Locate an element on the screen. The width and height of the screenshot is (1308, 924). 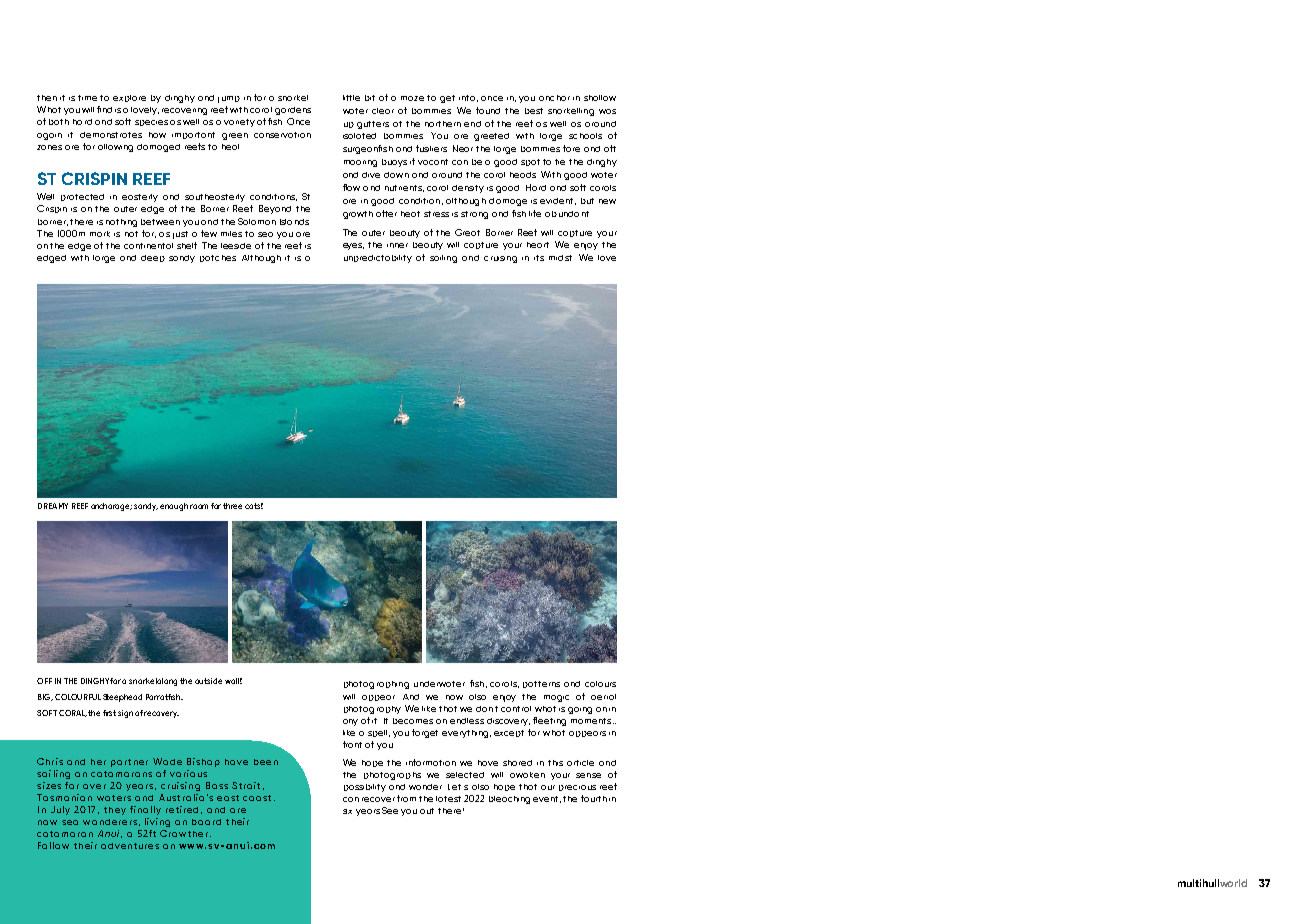
midst is located at coordinates (560, 258).
